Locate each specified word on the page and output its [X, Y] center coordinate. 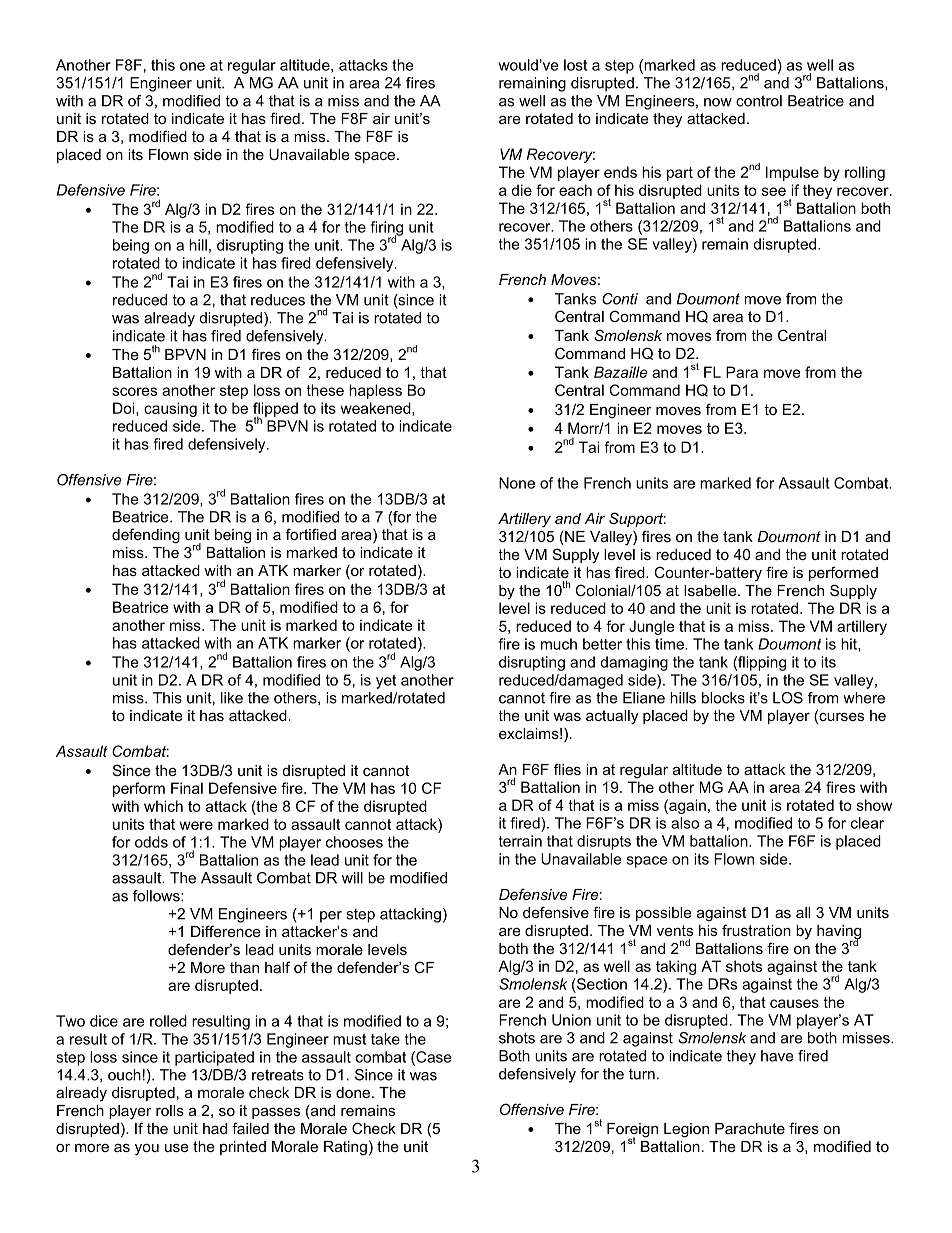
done [354, 1092]
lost [575, 65]
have [777, 1056]
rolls [170, 1110]
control [759, 101]
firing [387, 229]
